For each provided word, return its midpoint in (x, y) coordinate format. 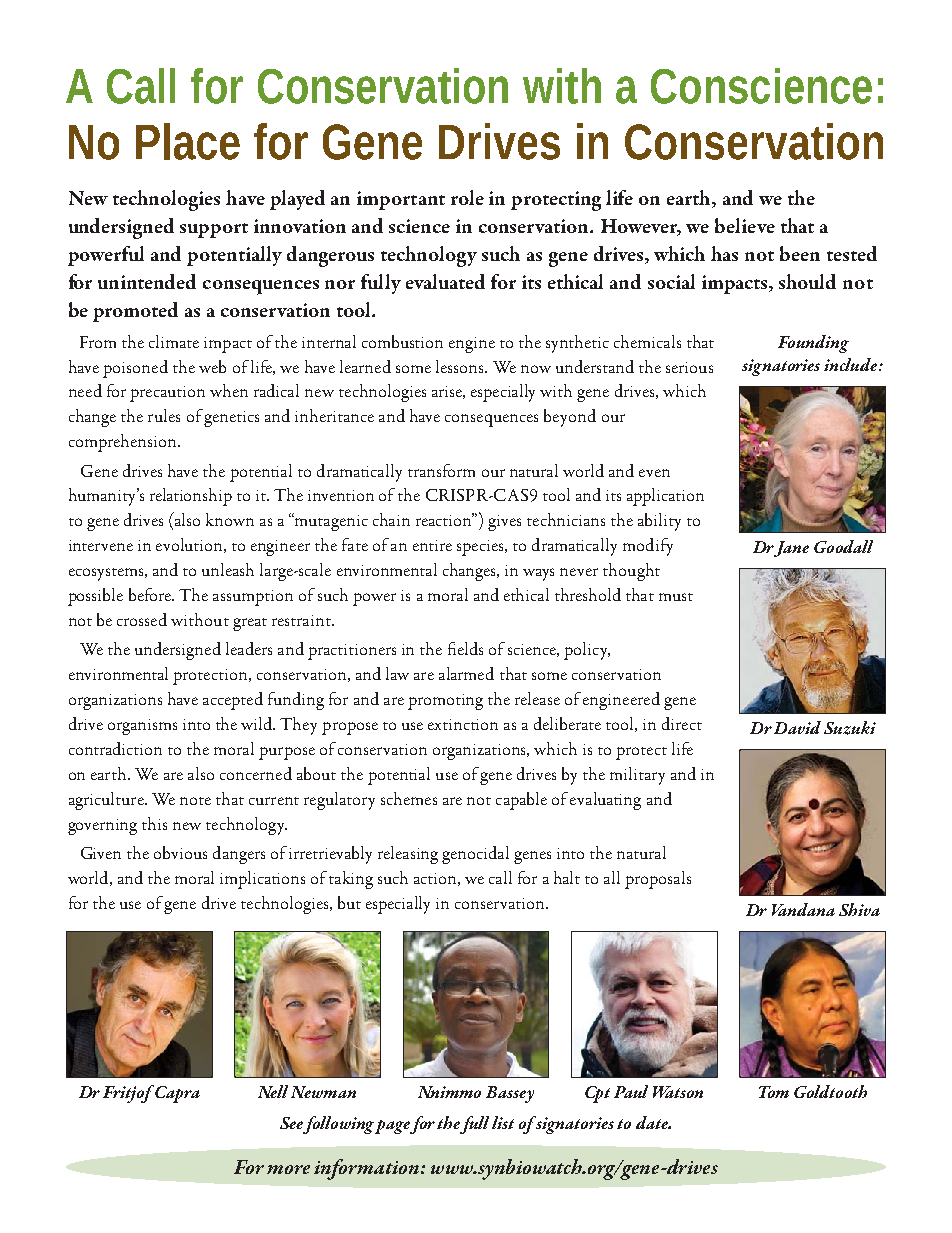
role (467, 197)
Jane (790, 549)
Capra (177, 1094)
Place (188, 141)
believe (745, 225)
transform (441, 470)
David (797, 727)
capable (521, 801)
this (154, 823)
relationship (191, 497)
